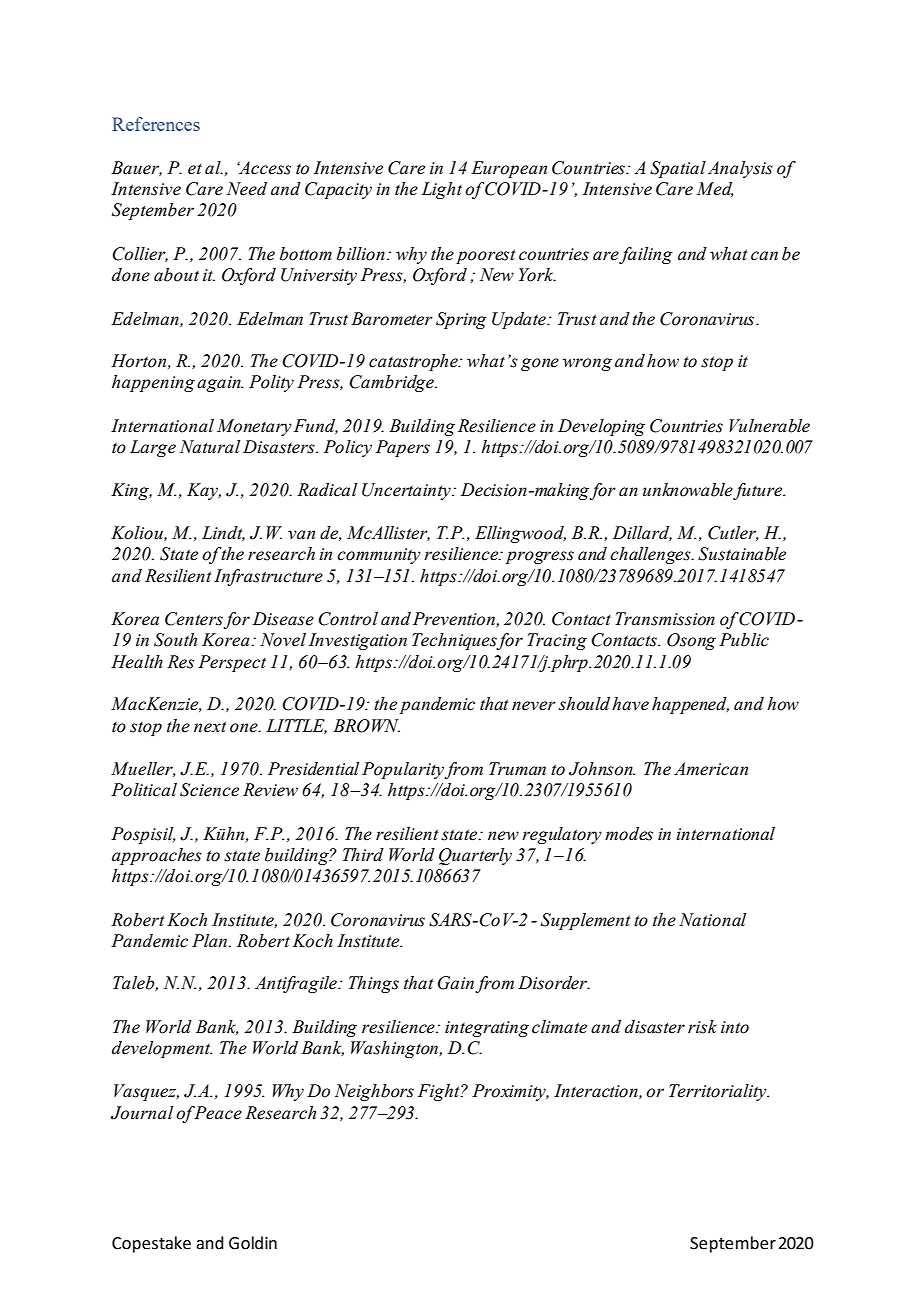 This image has height=1309, width=924. I want to click on Spatial, so click(678, 169).
